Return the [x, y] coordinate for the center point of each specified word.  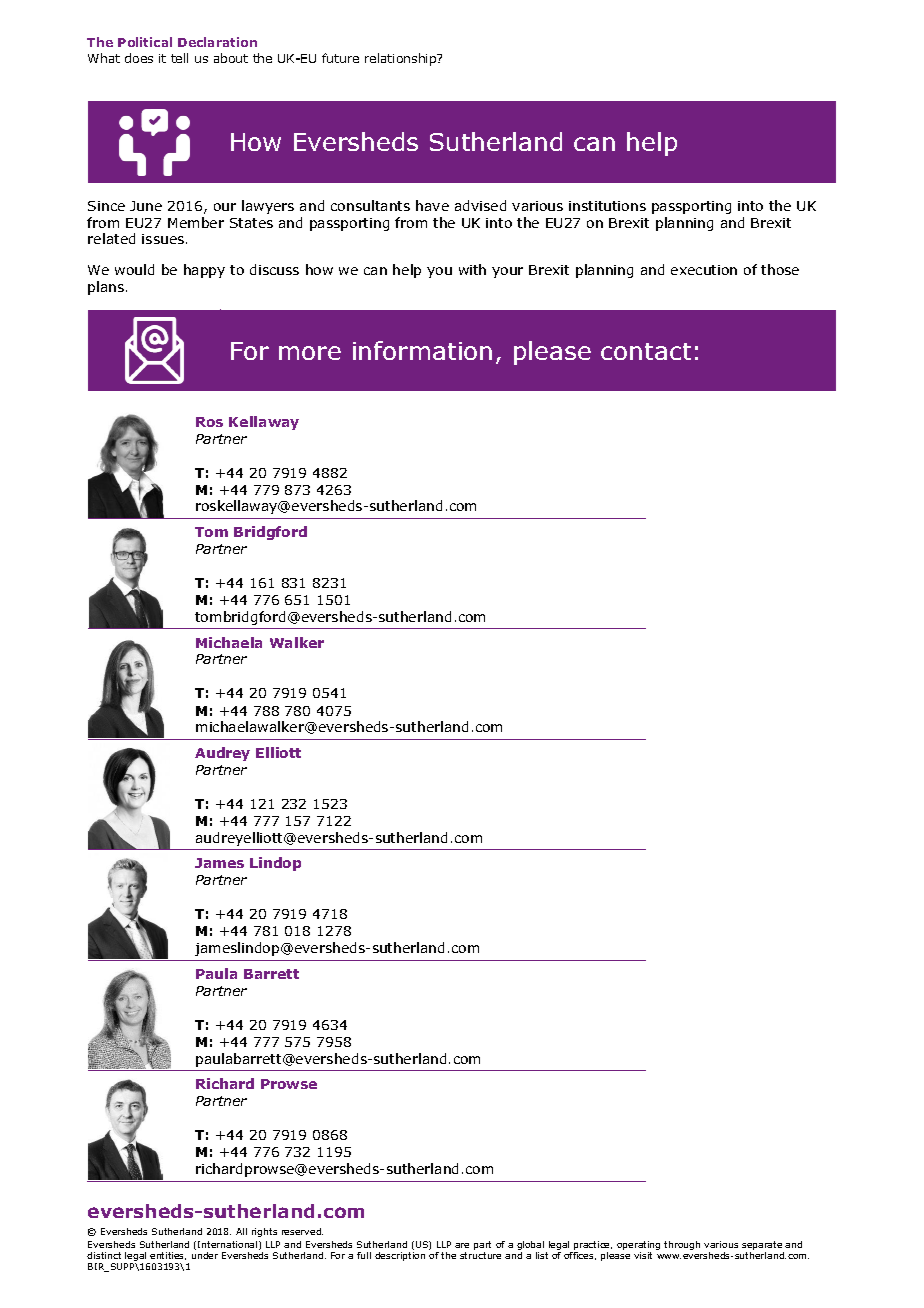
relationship [402, 59]
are [462, 1245]
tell [179, 58]
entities [168, 1256]
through [682, 1245]
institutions [607, 206]
